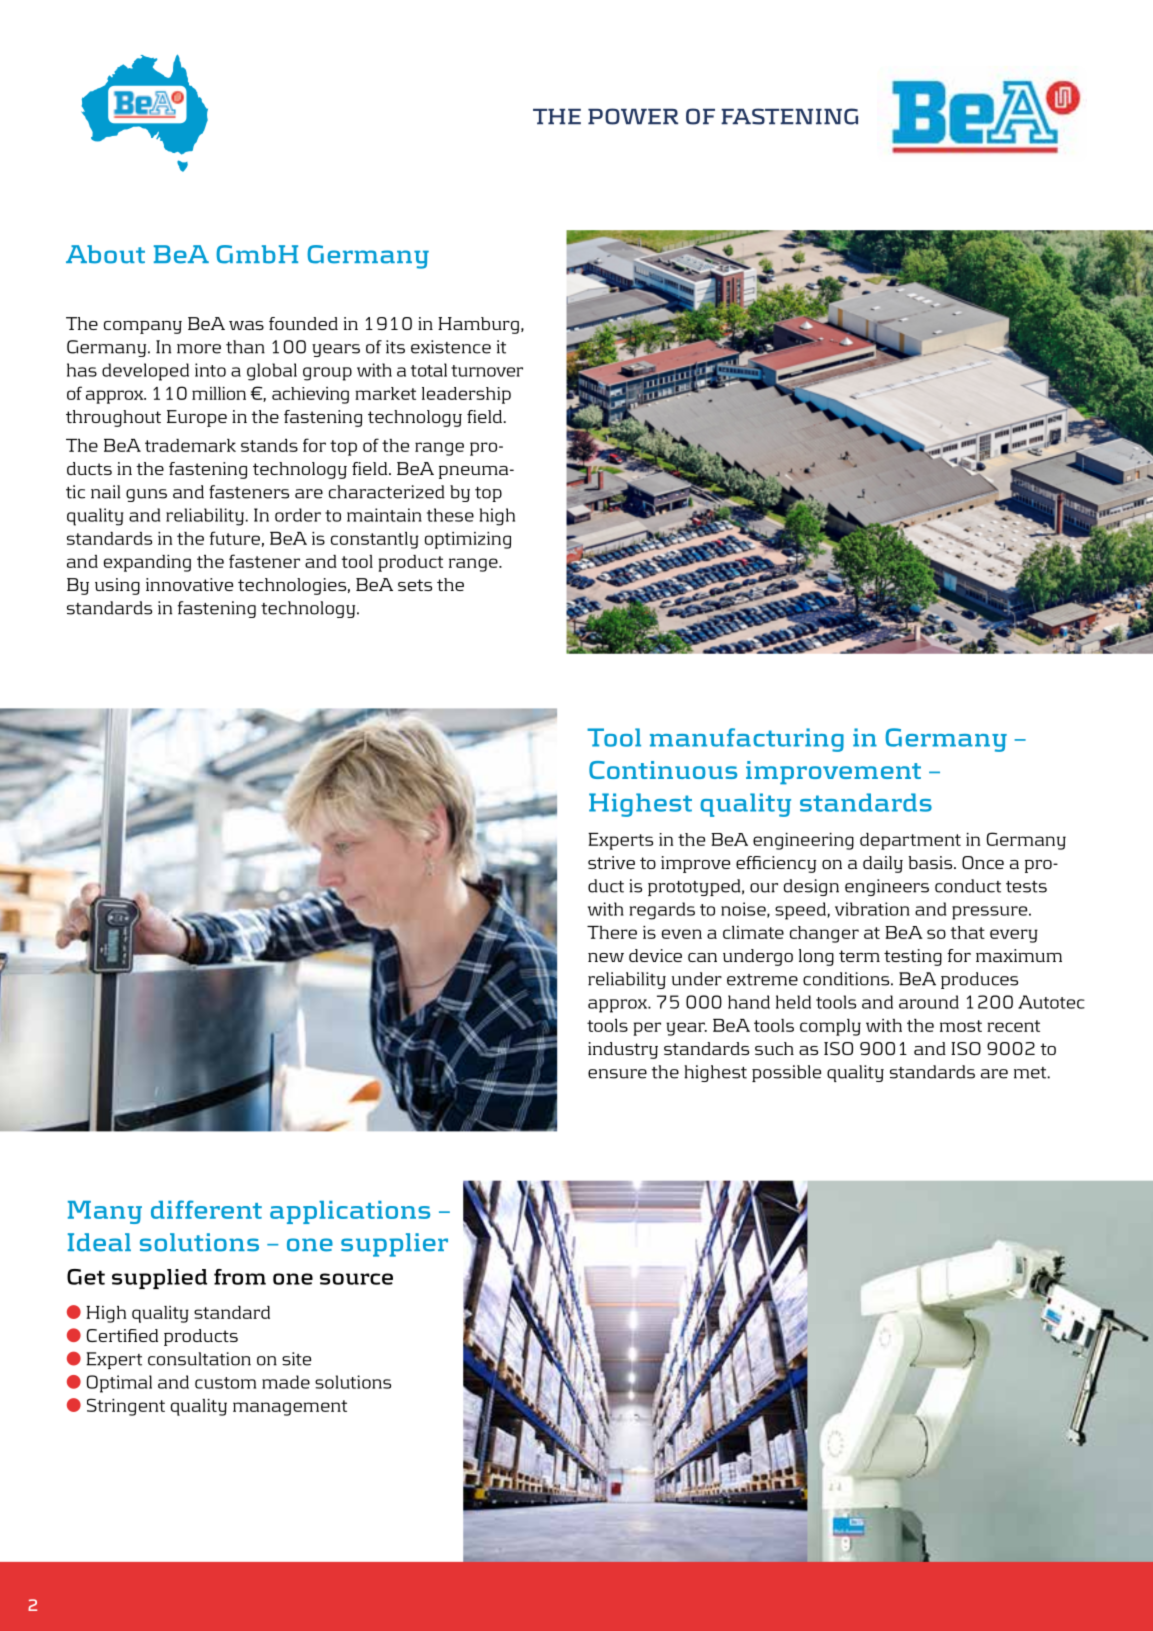  I want to click on Hamburg, so click(478, 325).
